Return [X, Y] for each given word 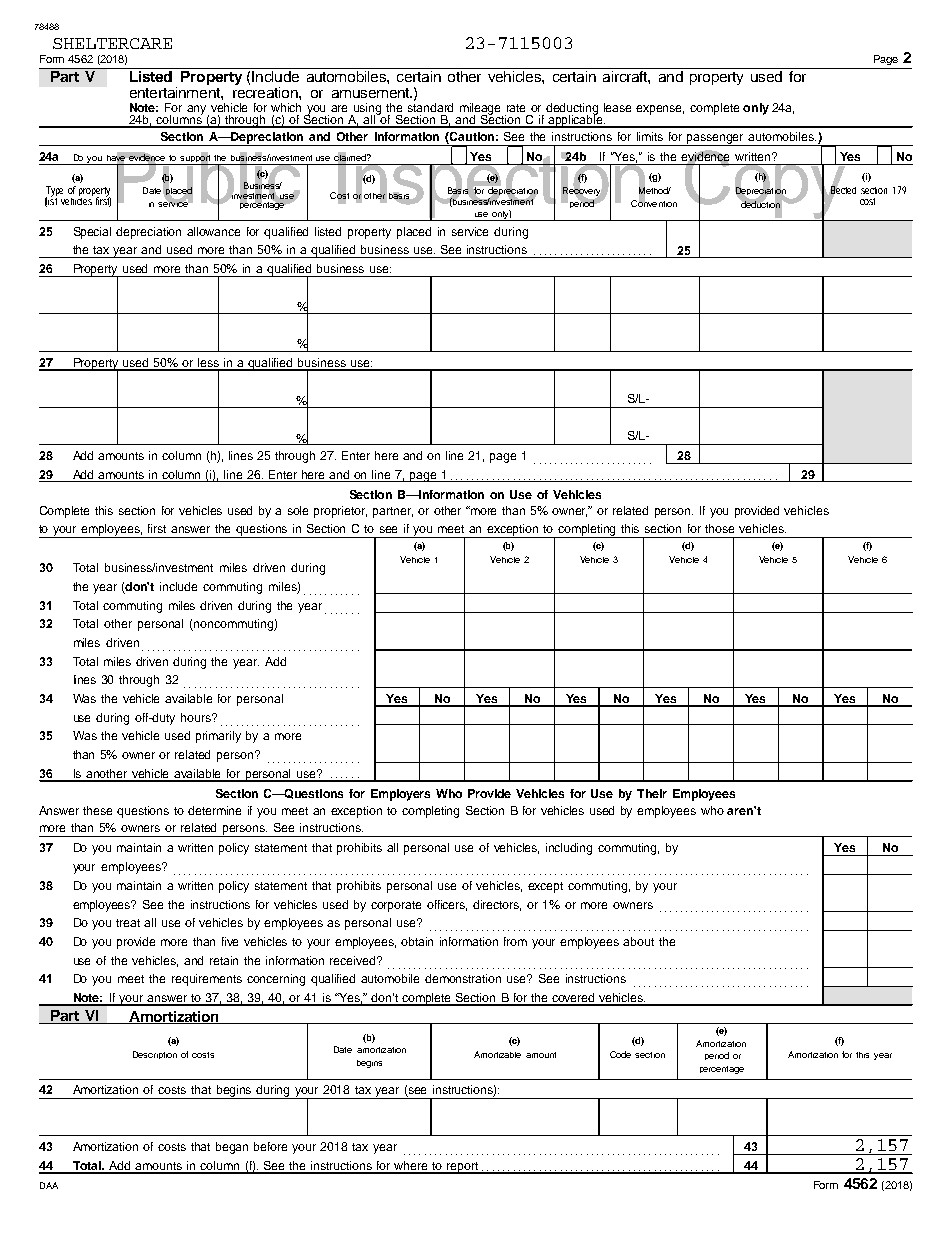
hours [197, 717]
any [198, 111]
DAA [49, 1185]
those [719, 528]
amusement [372, 93]
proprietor [340, 512]
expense [660, 110]
